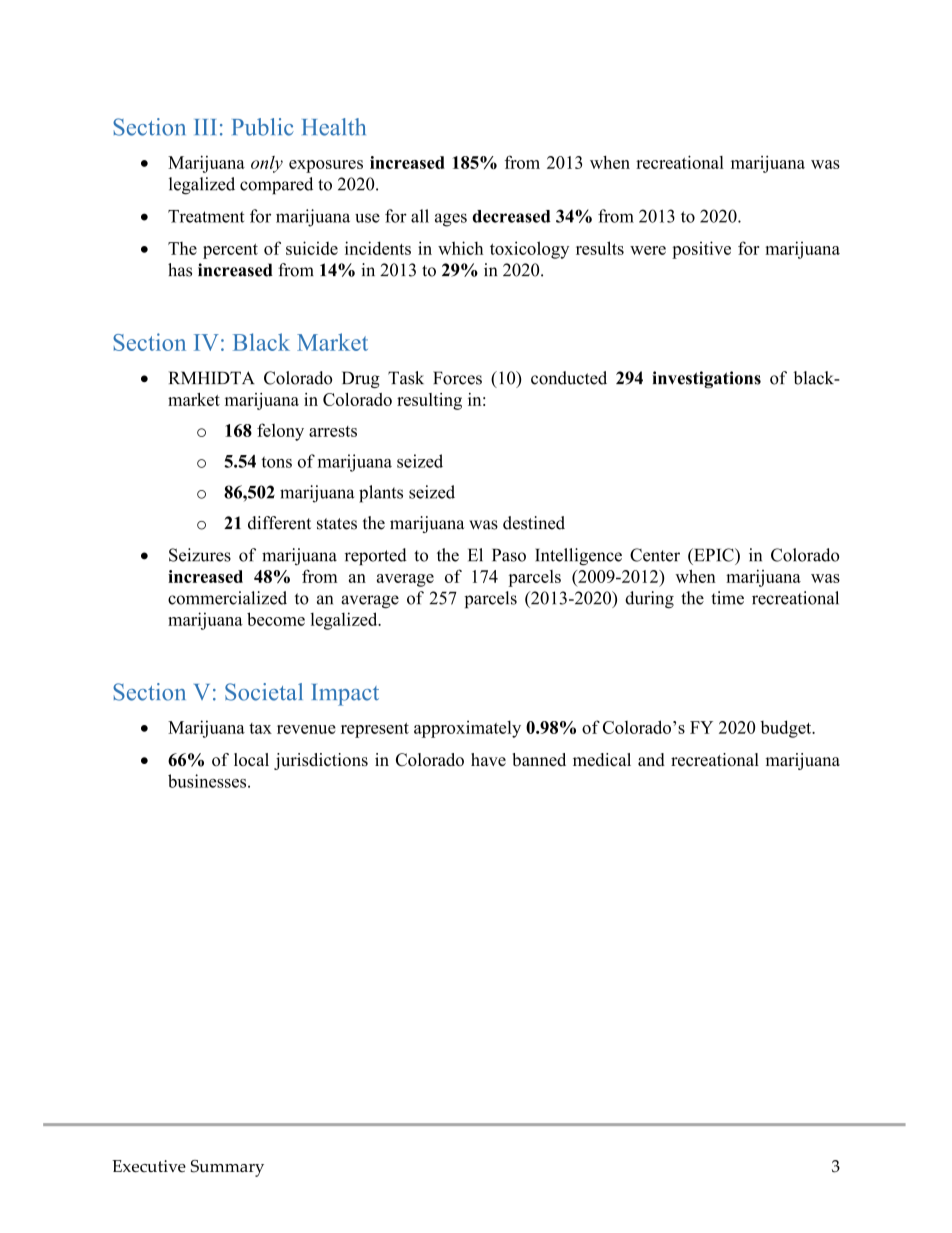 This document has width=952, height=1233. I want to click on Summary, so click(227, 1168).
